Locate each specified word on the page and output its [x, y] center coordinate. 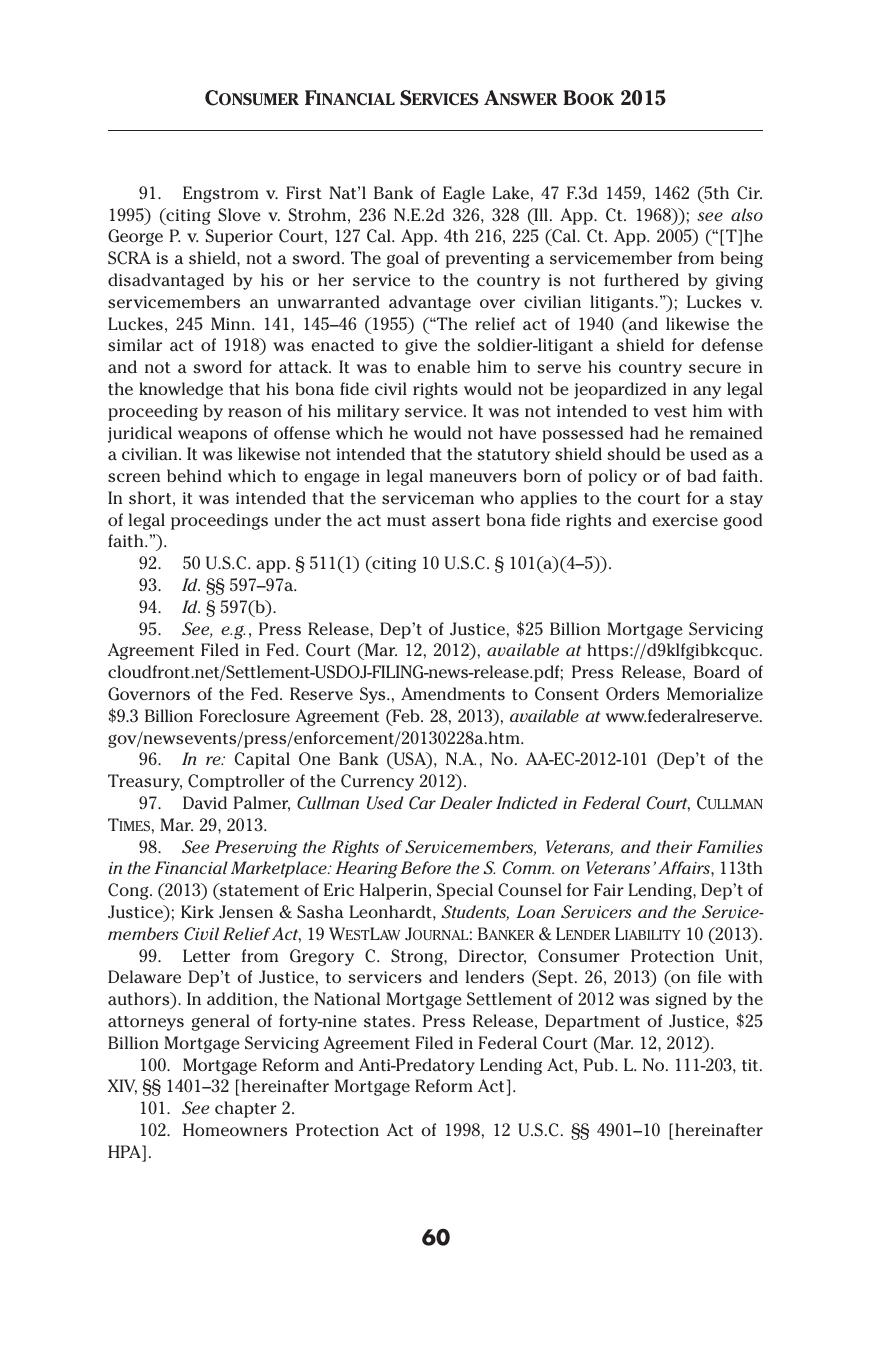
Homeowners [235, 1130]
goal [403, 259]
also [747, 214]
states [388, 1022]
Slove [239, 215]
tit [751, 1065]
